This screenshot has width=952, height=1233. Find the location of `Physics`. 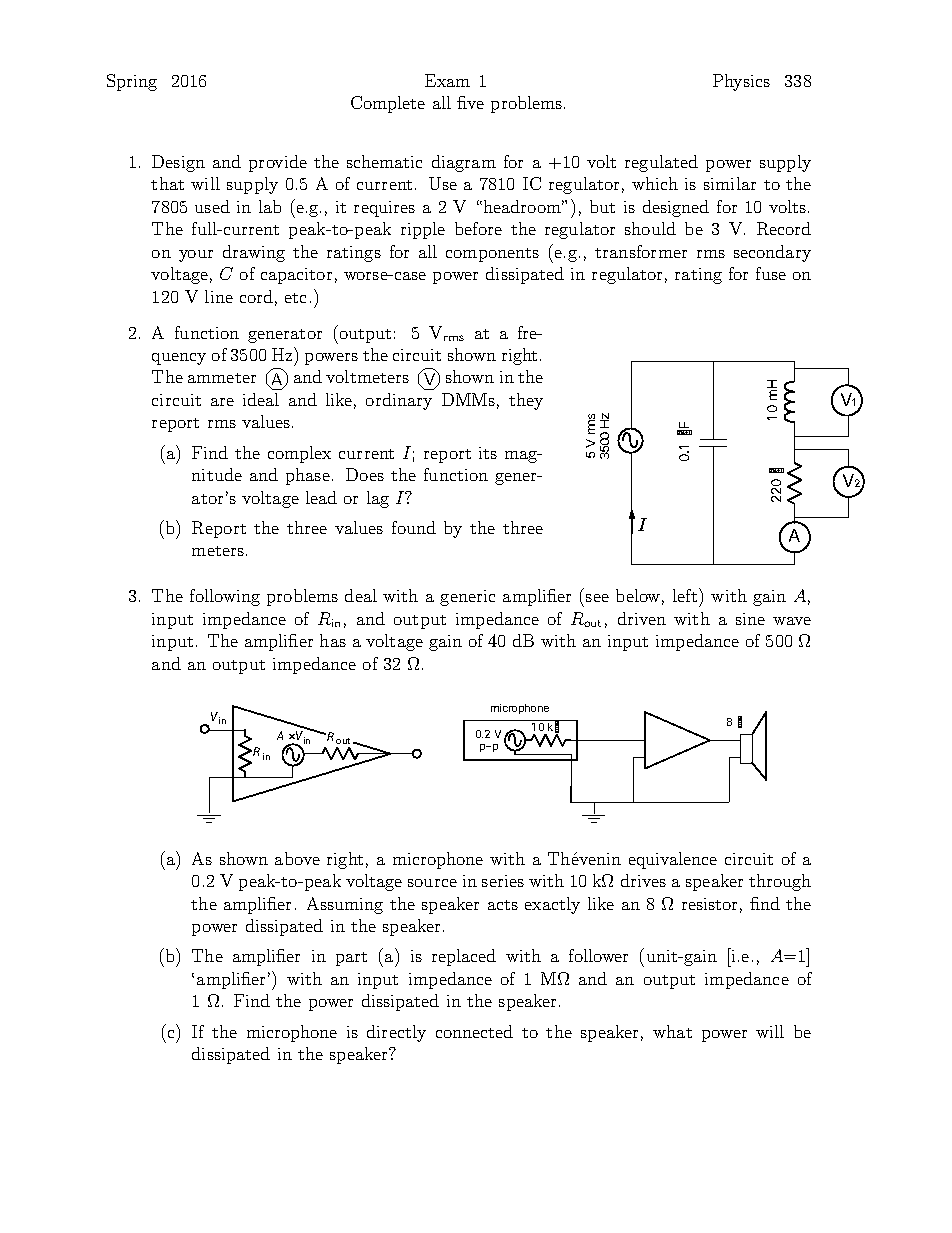

Physics is located at coordinates (741, 82).
